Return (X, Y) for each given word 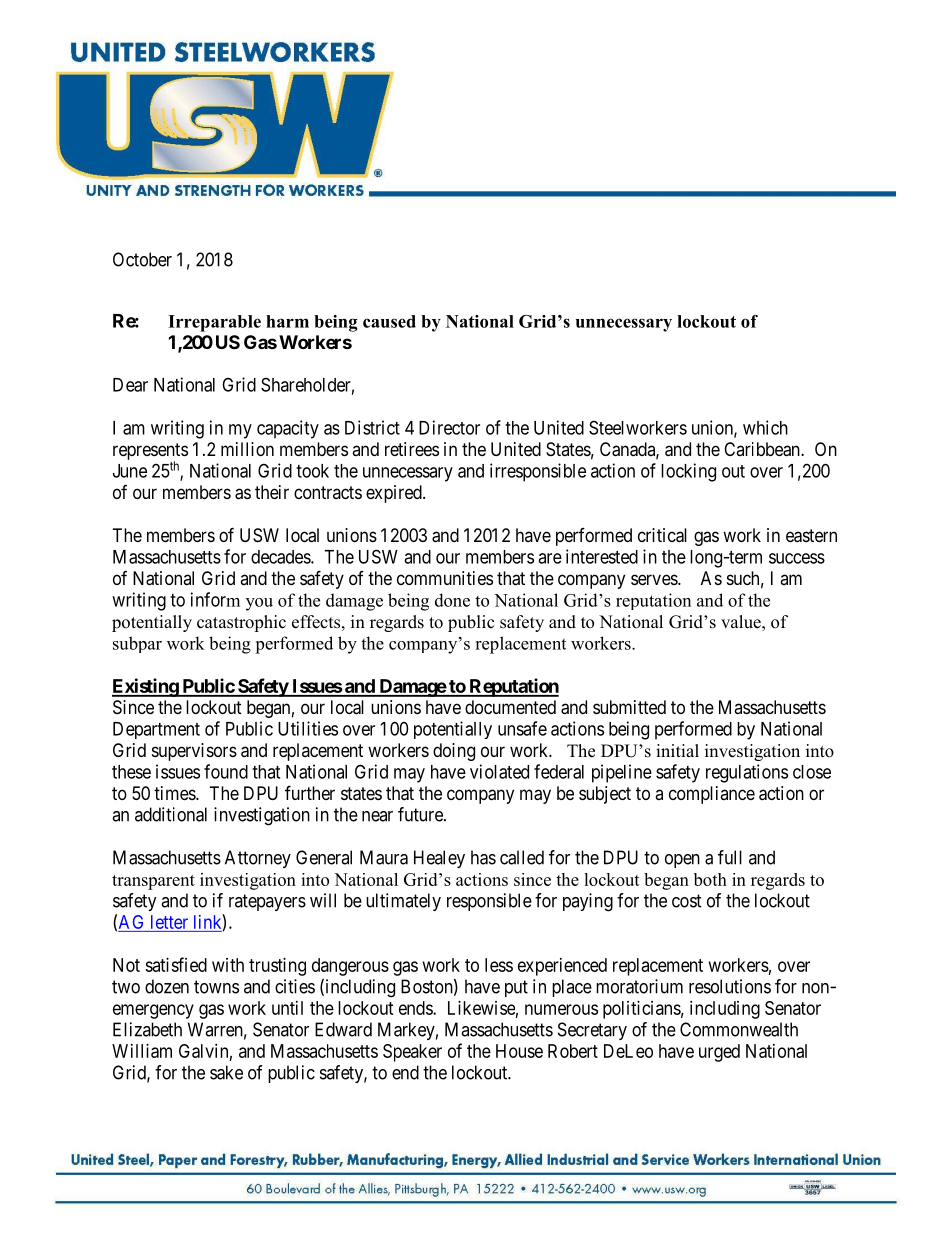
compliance (712, 795)
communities (445, 578)
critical (662, 535)
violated (499, 771)
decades (281, 557)
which (765, 427)
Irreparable (214, 323)
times (175, 793)
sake (226, 1072)
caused (389, 321)
